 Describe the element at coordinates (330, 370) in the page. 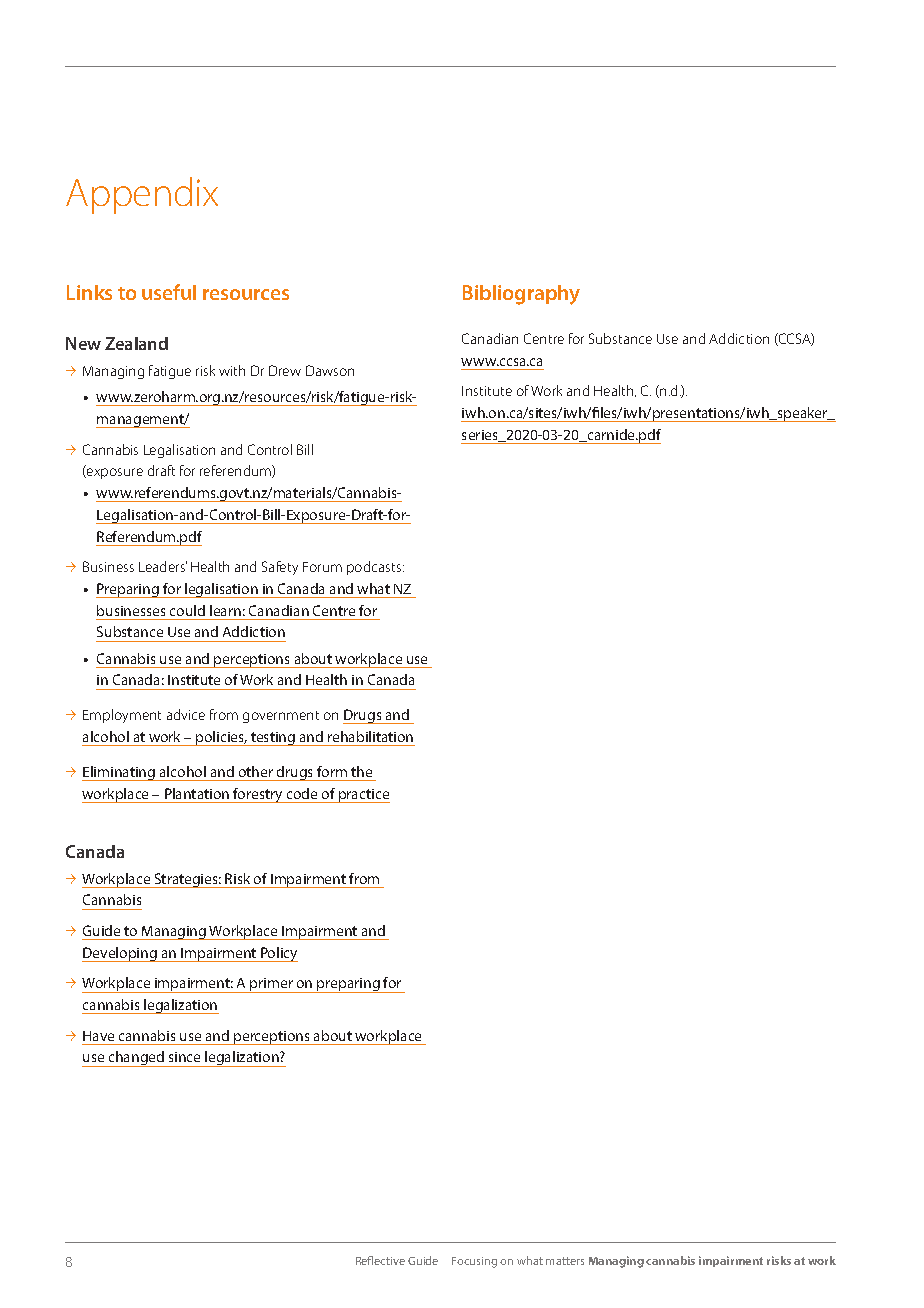

I see `Dawson` at that location.
